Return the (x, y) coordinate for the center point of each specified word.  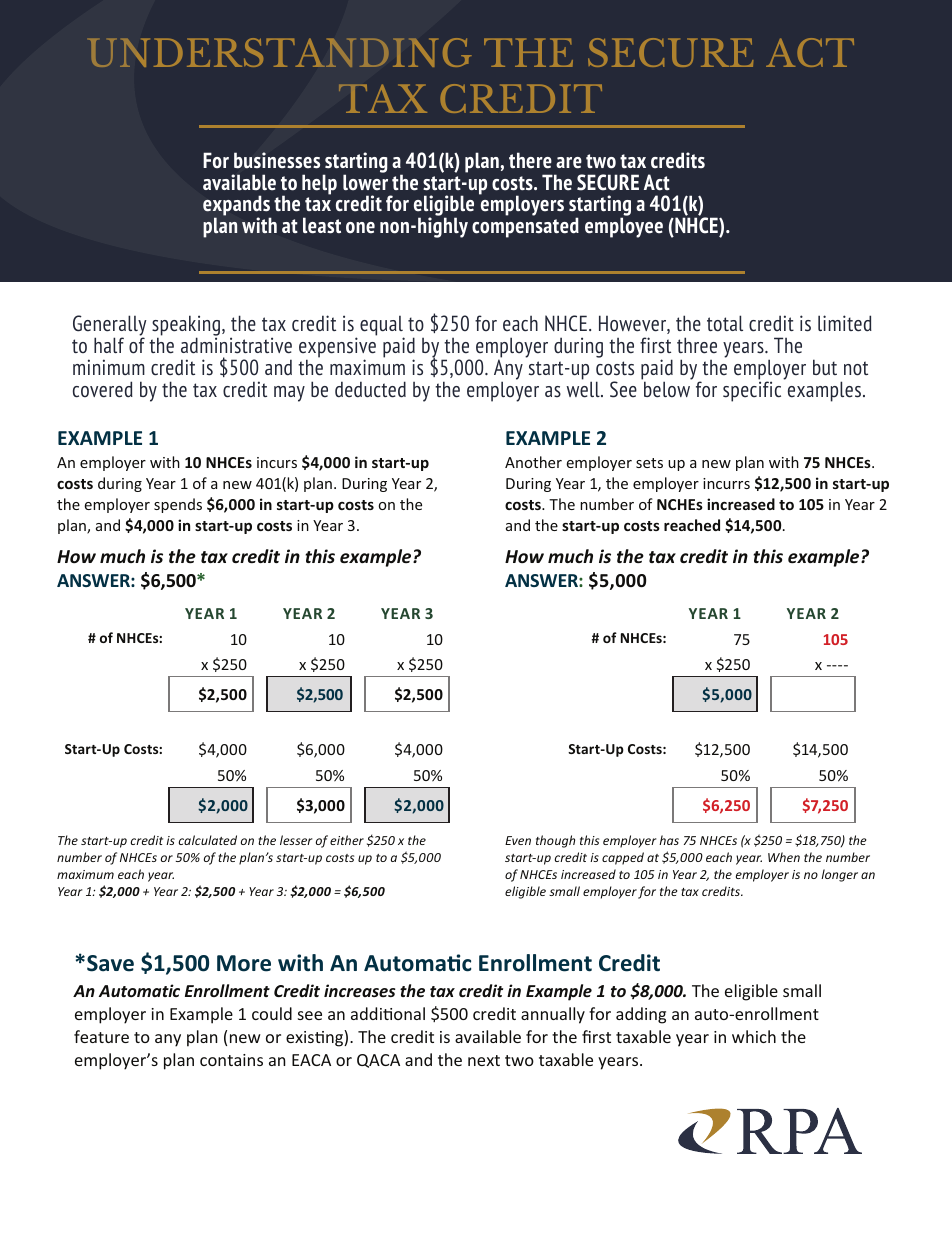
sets (649, 463)
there (530, 160)
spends (178, 505)
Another (533, 462)
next (484, 1060)
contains (231, 1060)
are (569, 163)
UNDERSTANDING (279, 52)
